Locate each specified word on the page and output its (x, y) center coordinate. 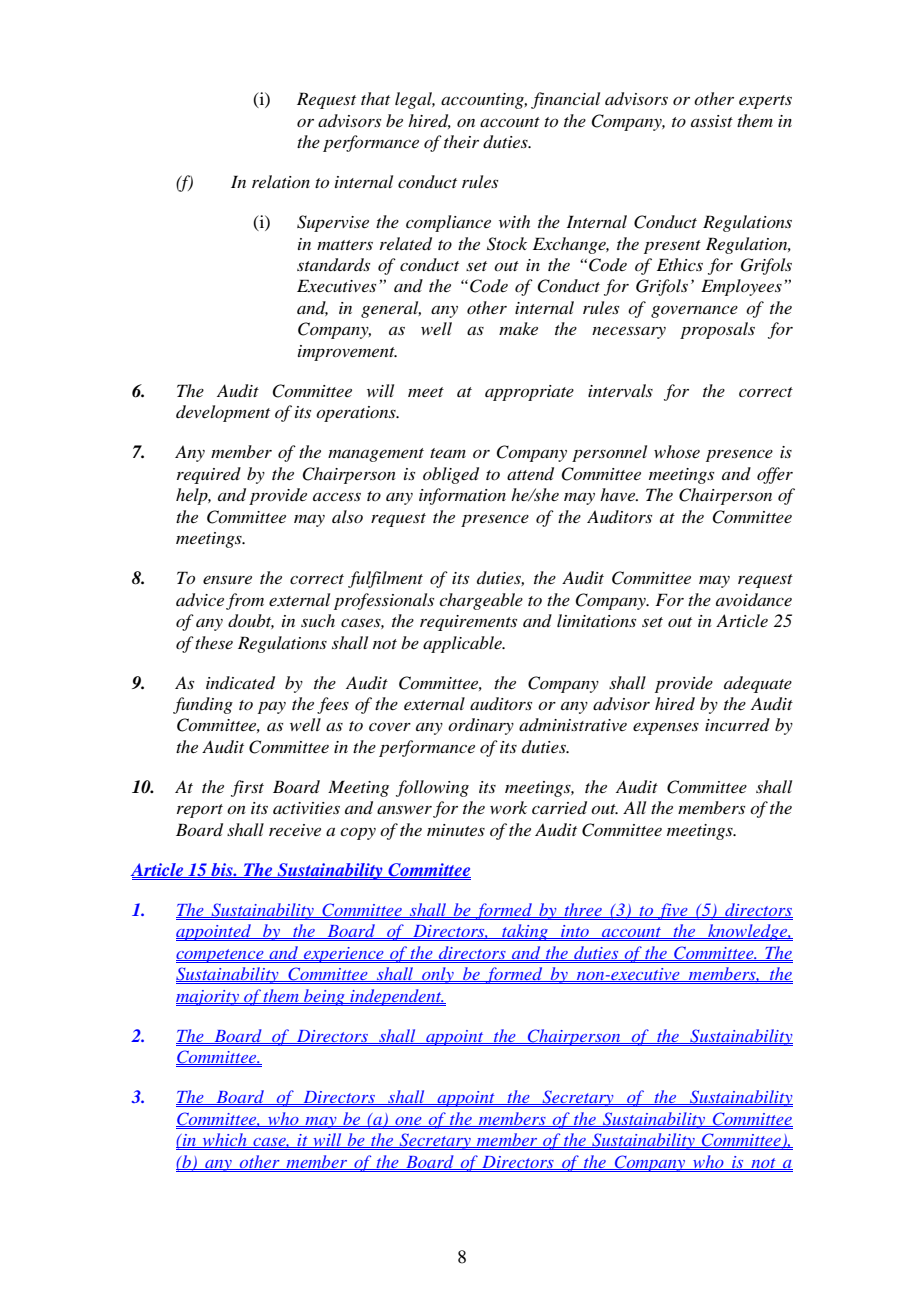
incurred (737, 724)
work (508, 807)
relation (281, 181)
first (247, 788)
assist (712, 121)
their (461, 141)
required (209, 475)
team (448, 453)
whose (677, 451)
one (408, 1122)
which (224, 1140)
